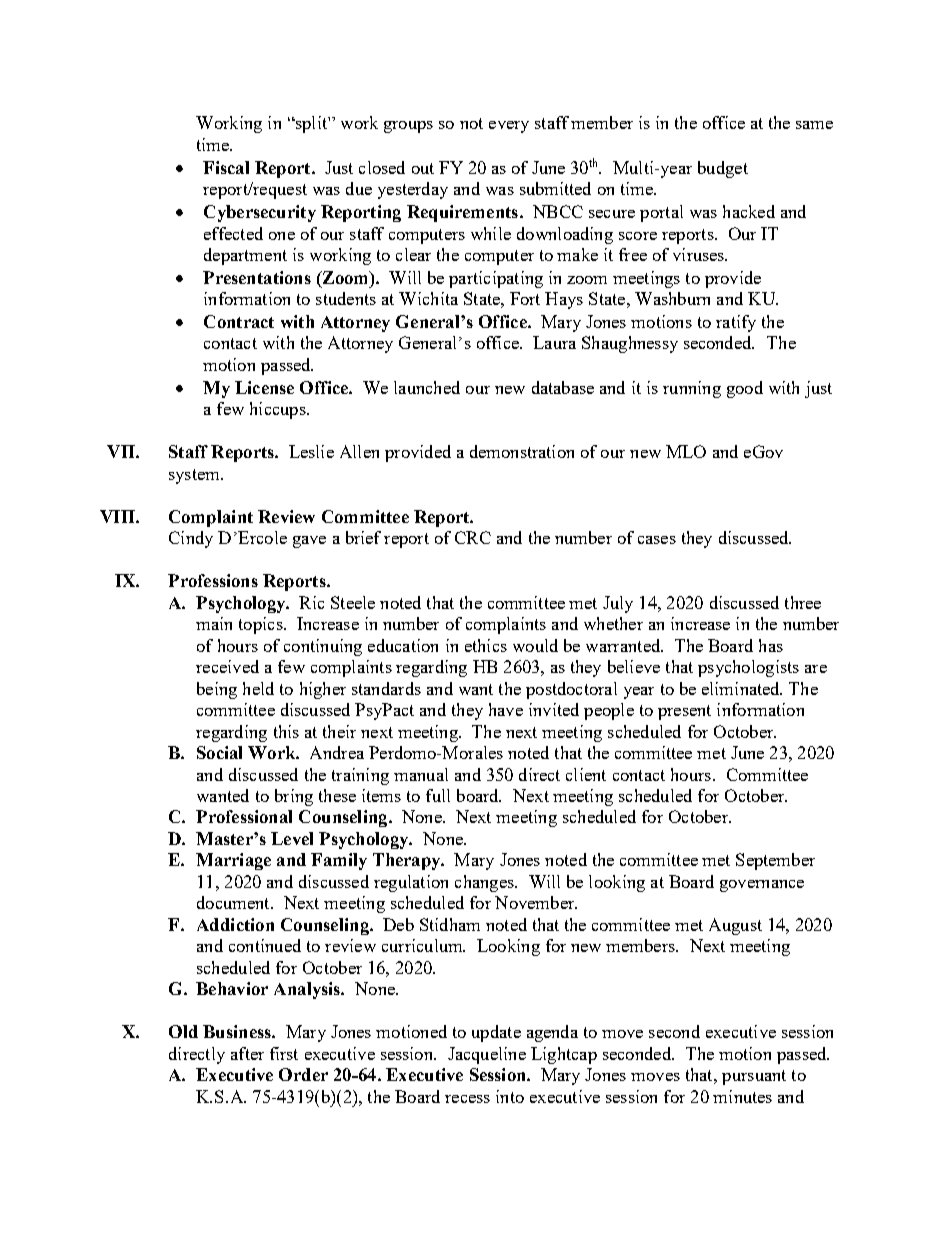 The width and height of the screenshot is (952, 1233). I want to click on main, so click(214, 623).
